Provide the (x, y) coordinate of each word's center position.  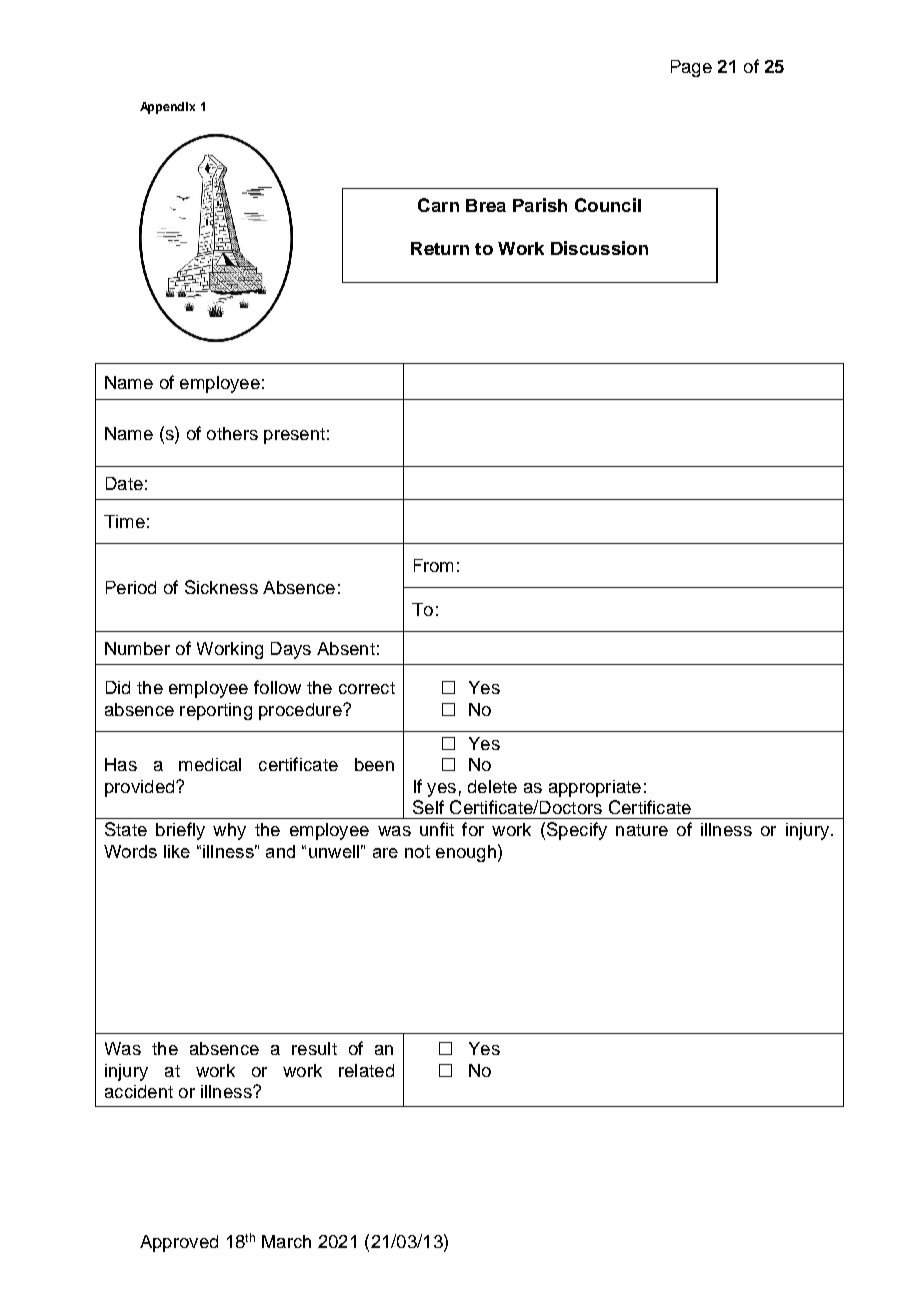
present (294, 436)
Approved (179, 1243)
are (385, 853)
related (366, 1070)
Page (691, 68)
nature (642, 830)
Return (440, 248)
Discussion (599, 248)
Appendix (167, 108)
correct (367, 688)
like (177, 851)
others (232, 433)
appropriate (595, 788)
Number (137, 648)
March (286, 1241)
